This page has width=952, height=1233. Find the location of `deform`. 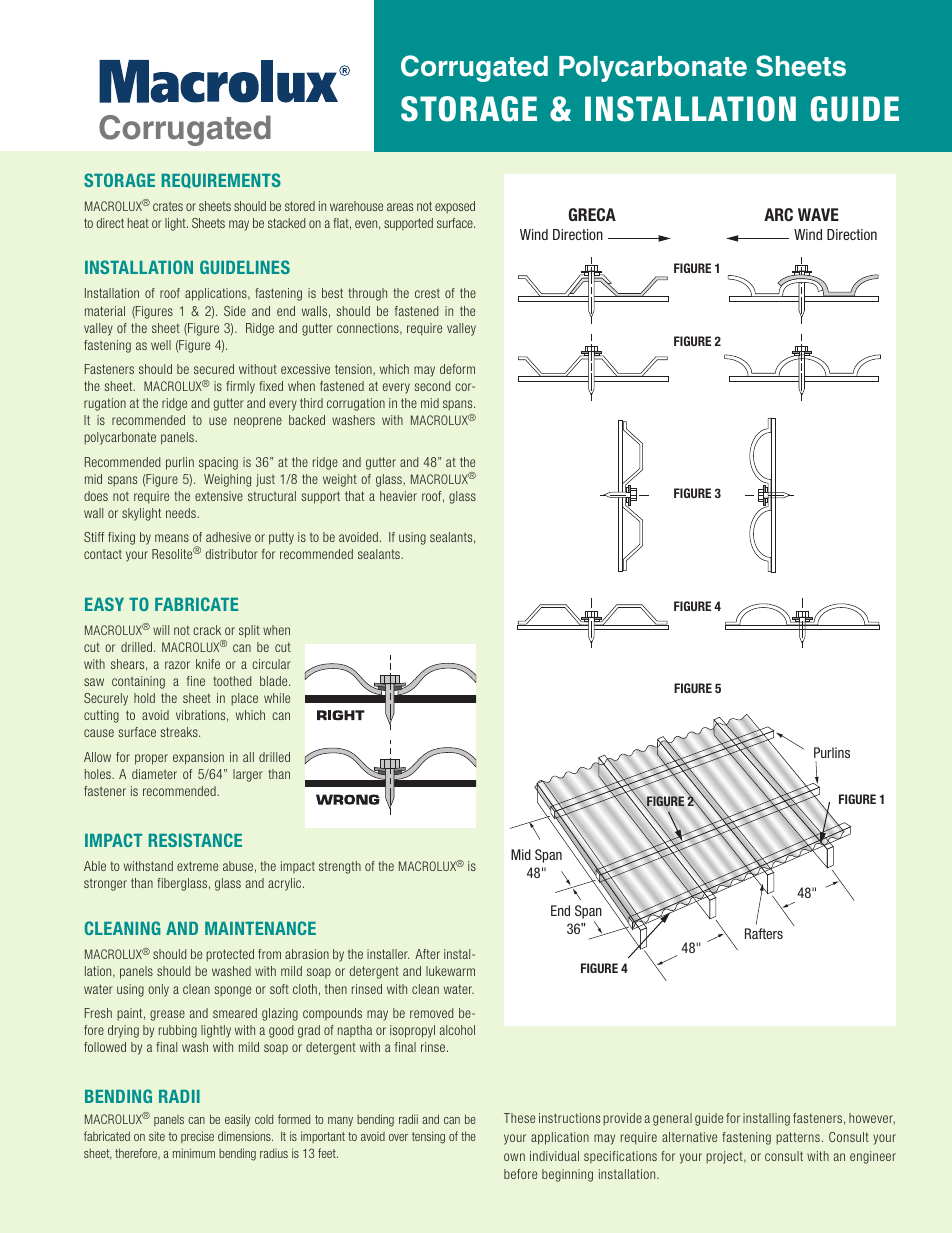

deform is located at coordinates (457, 369).
